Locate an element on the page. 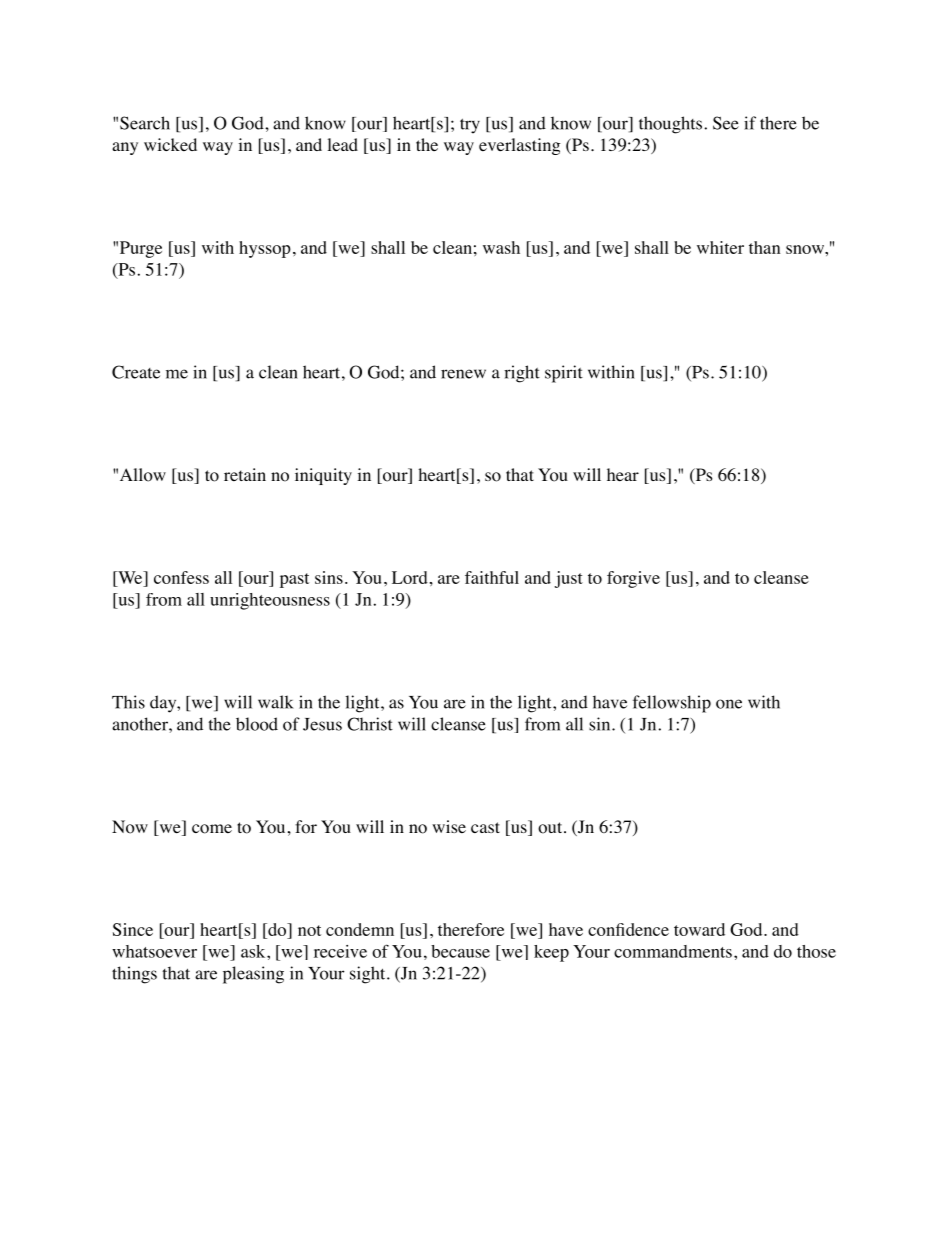  because is located at coordinates (460, 951).
